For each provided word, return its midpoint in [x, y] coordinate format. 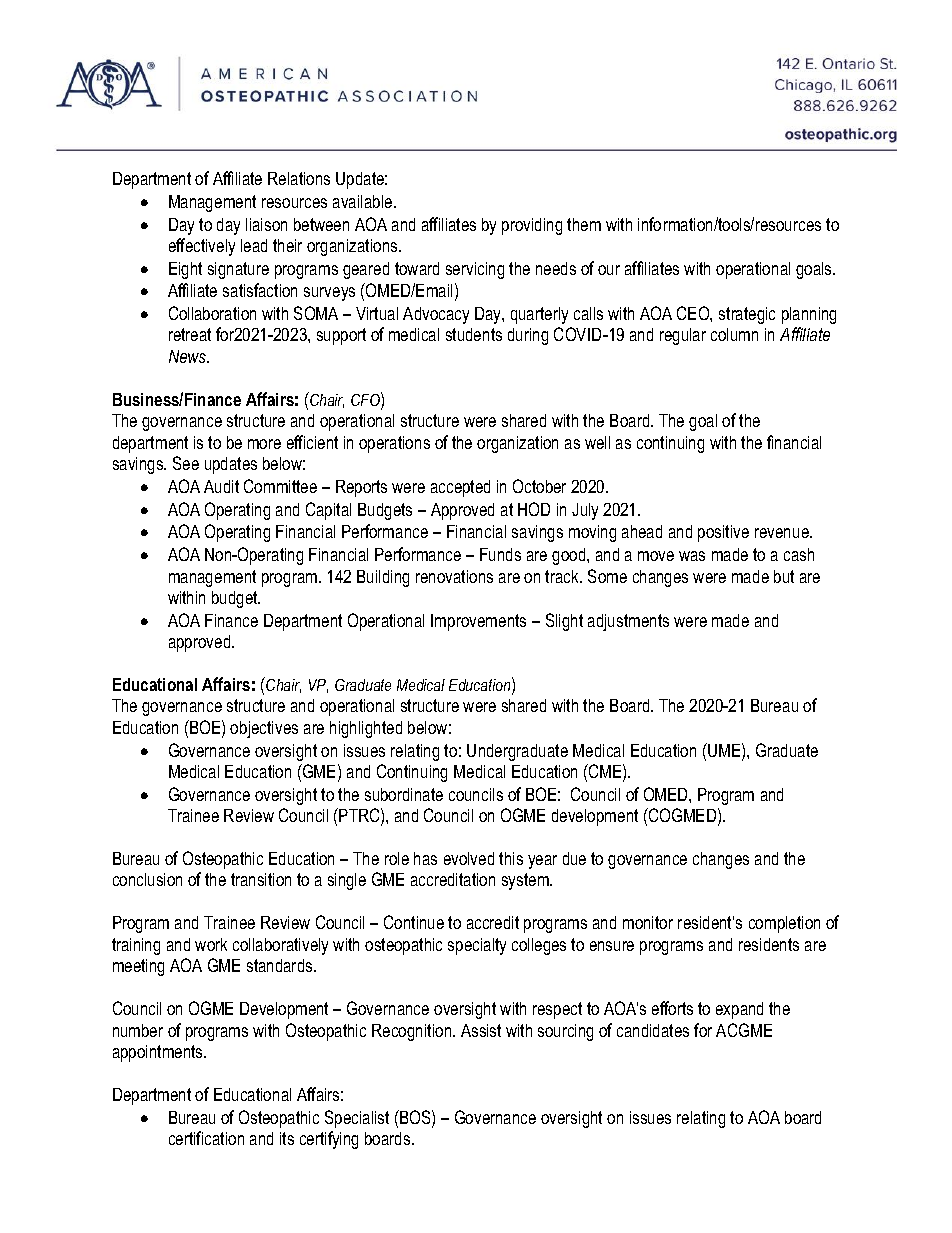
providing [532, 226]
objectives [264, 729]
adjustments [628, 622]
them [584, 224]
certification [206, 1138]
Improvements [478, 622]
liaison [266, 224]
